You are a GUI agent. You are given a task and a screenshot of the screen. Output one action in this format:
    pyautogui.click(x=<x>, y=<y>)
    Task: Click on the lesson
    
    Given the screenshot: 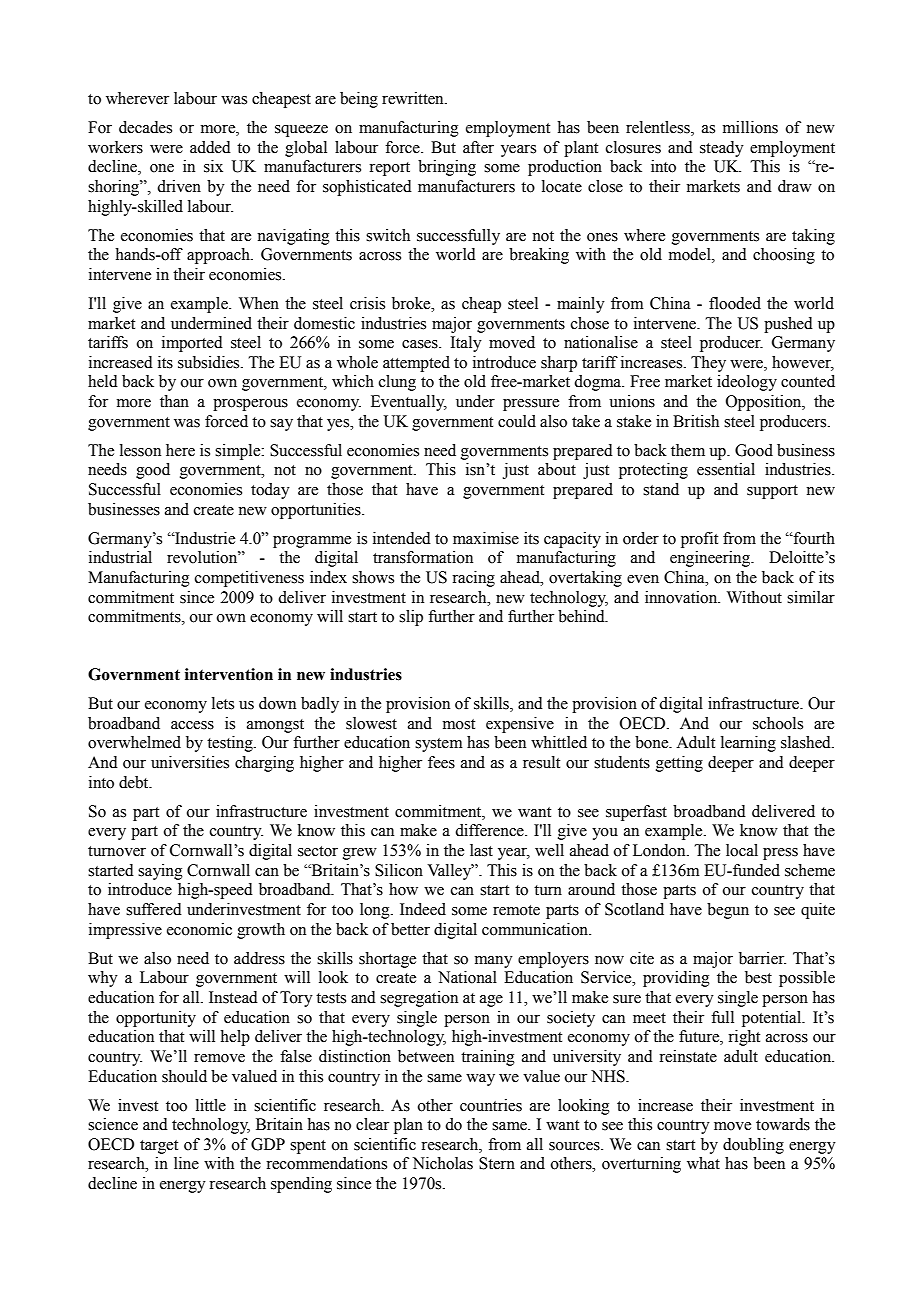 What is the action you would take?
    pyautogui.click(x=140, y=450)
